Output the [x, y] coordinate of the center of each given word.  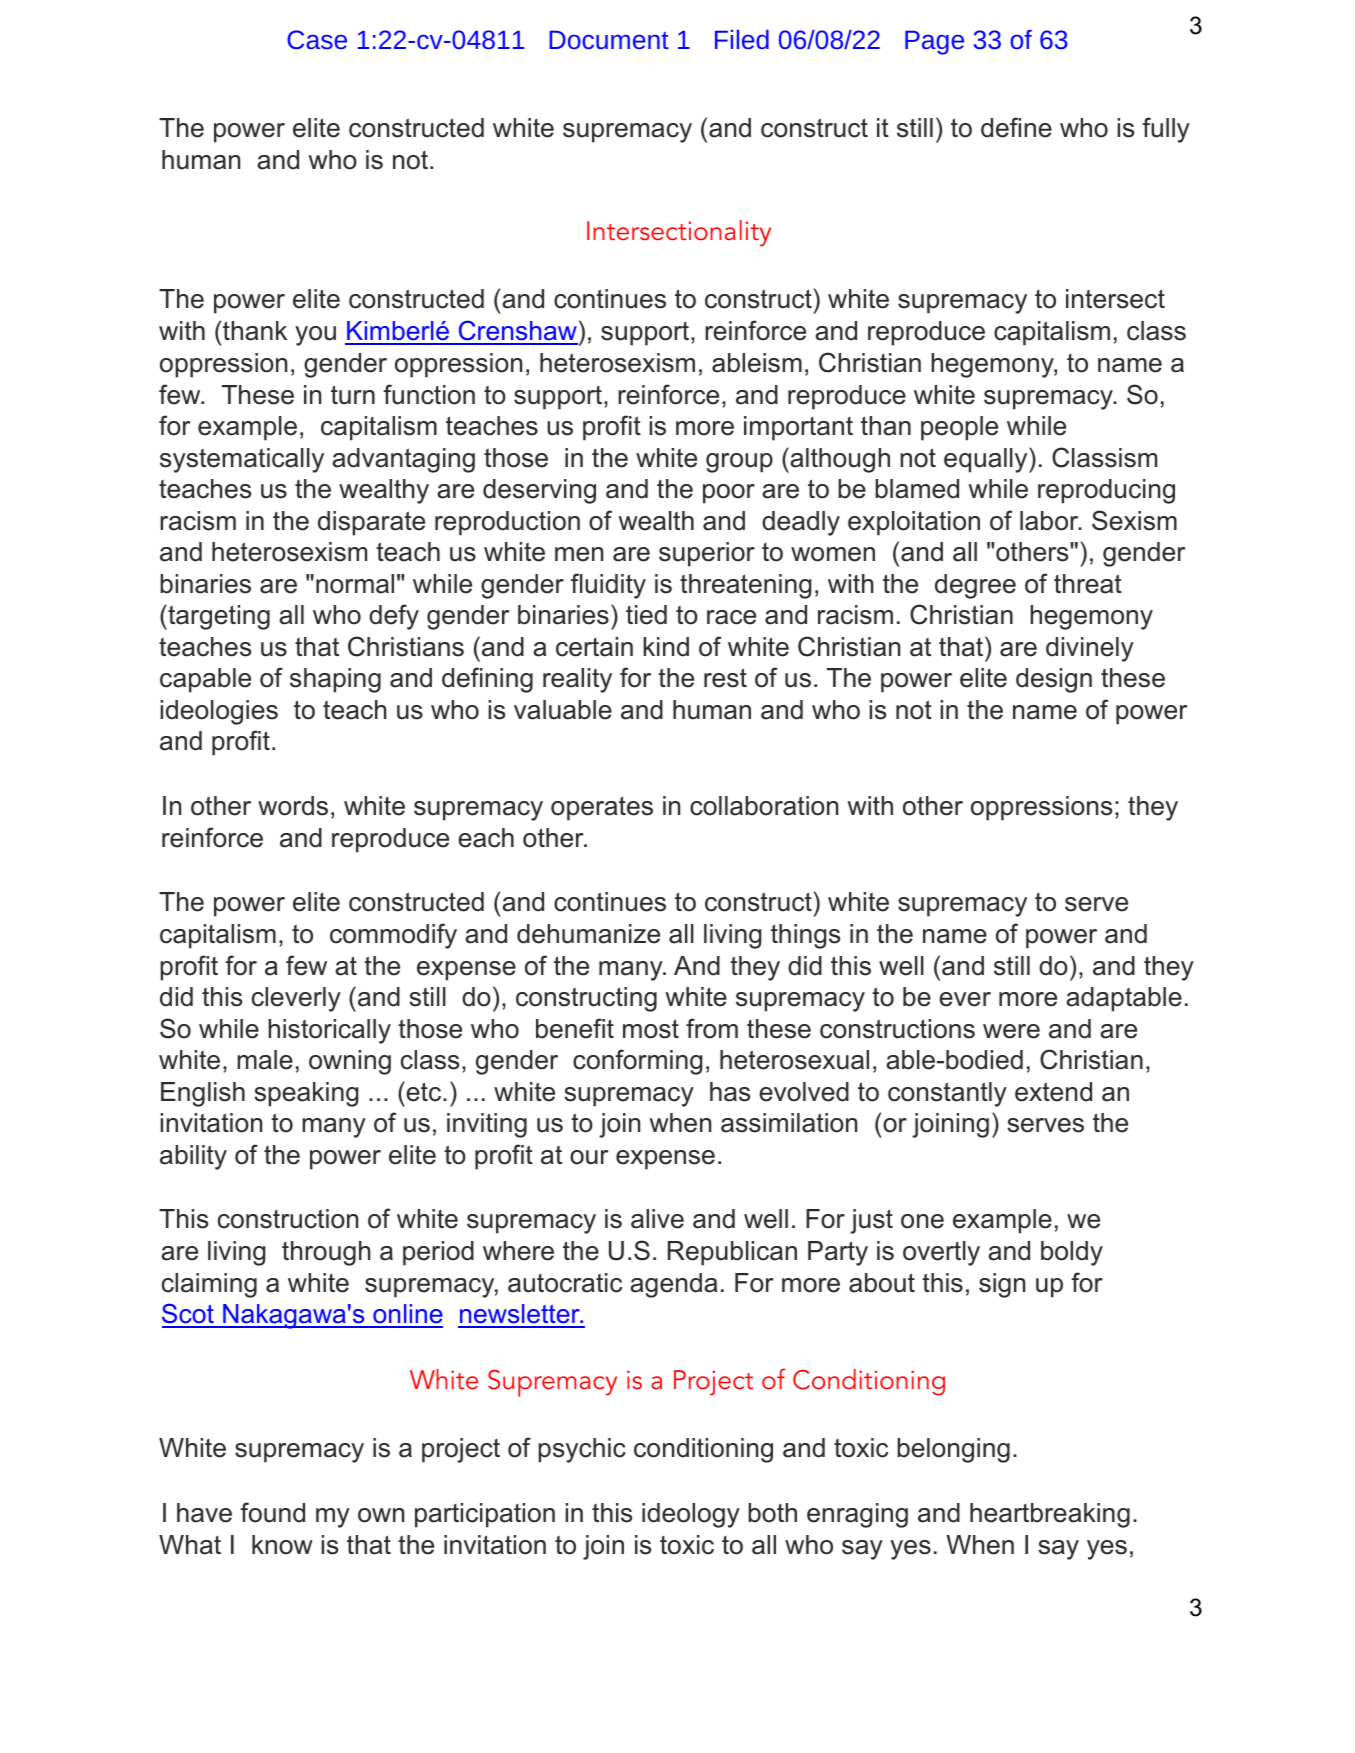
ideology [691, 1515]
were [1011, 1031]
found [272, 1512]
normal [355, 584]
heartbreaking [1050, 1515]
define [1016, 127]
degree [975, 586]
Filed [742, 39]
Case [317, 39]
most [651, 1029]
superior [707, 554]
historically [329, 1031]
